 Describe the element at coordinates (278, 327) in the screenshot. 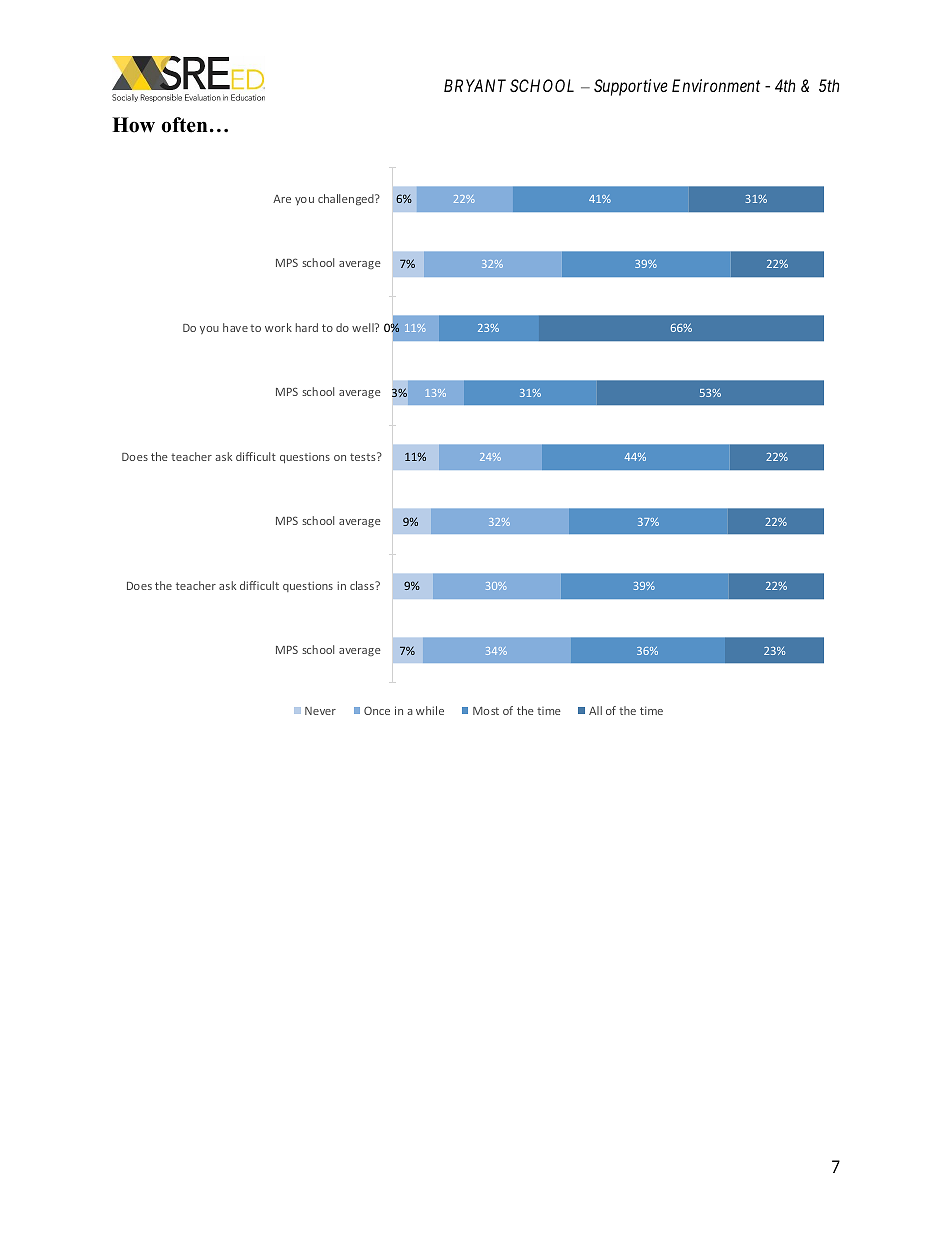

I see `work` at that location.
